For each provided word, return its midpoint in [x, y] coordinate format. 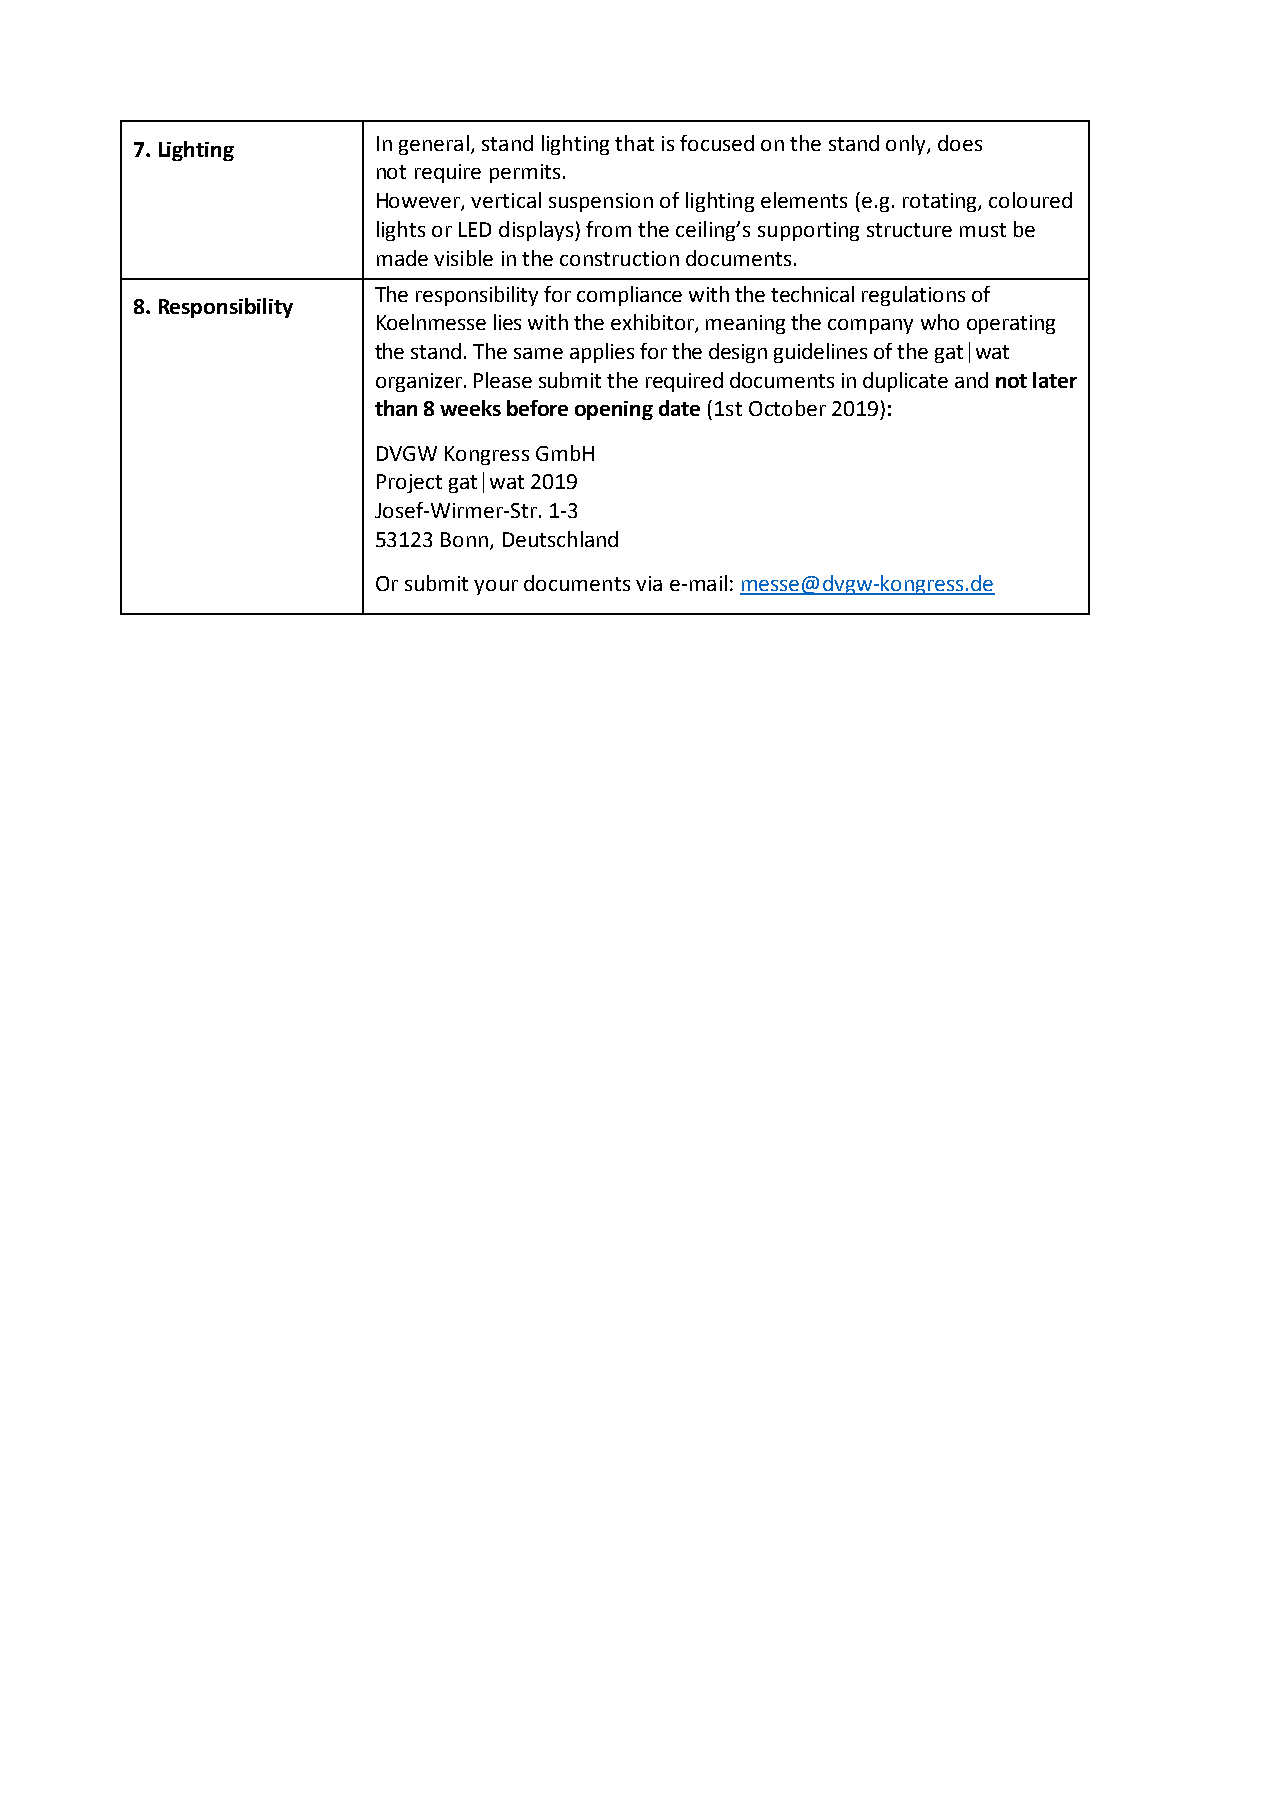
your [496, 587]
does [960, 143]
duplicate [905, 382]
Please [503, 380]
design [738, 353]
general [434, 145]
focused [717, 143]
